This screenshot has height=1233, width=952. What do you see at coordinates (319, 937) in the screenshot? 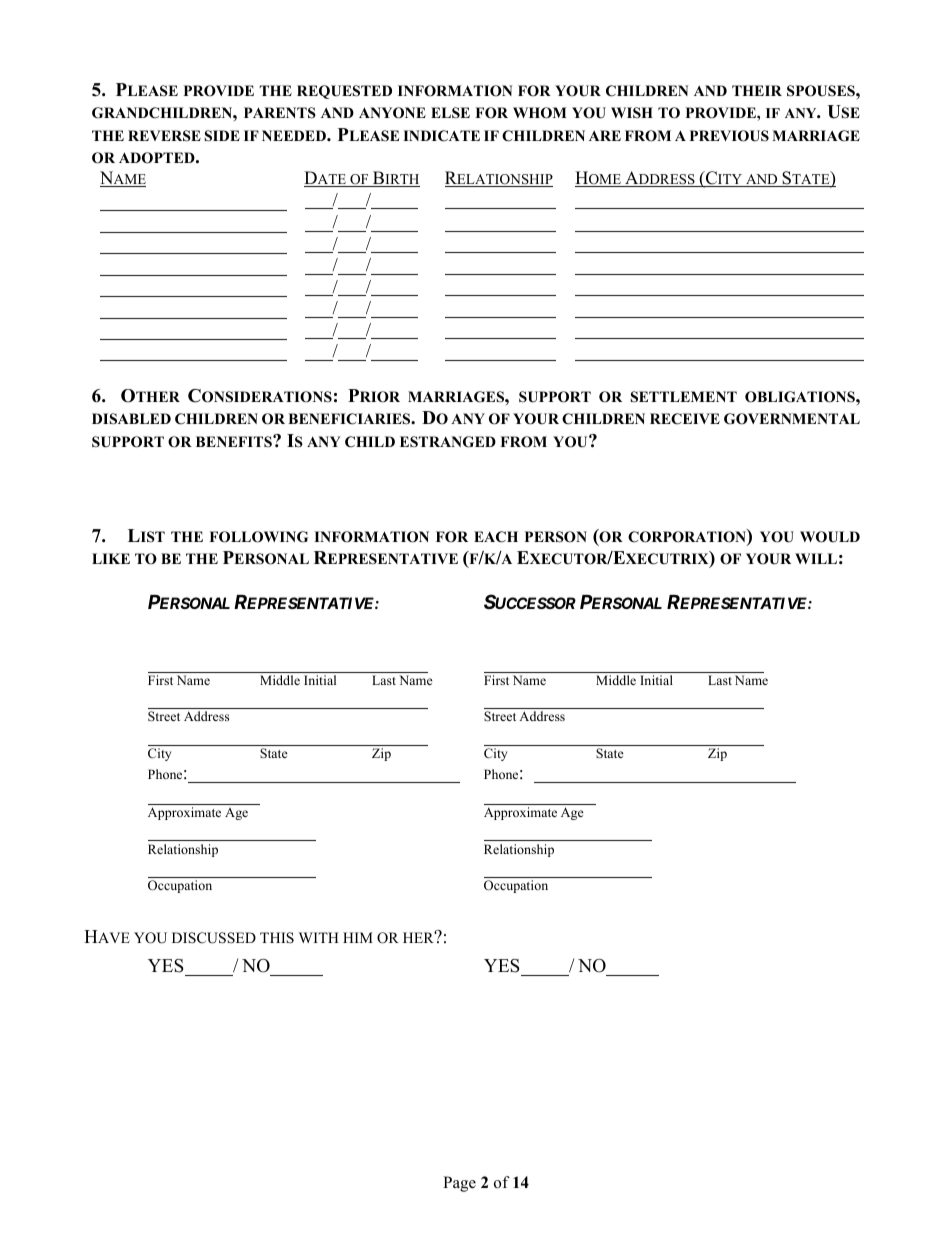
I see `WITH` at bounding box center [319, 937].
